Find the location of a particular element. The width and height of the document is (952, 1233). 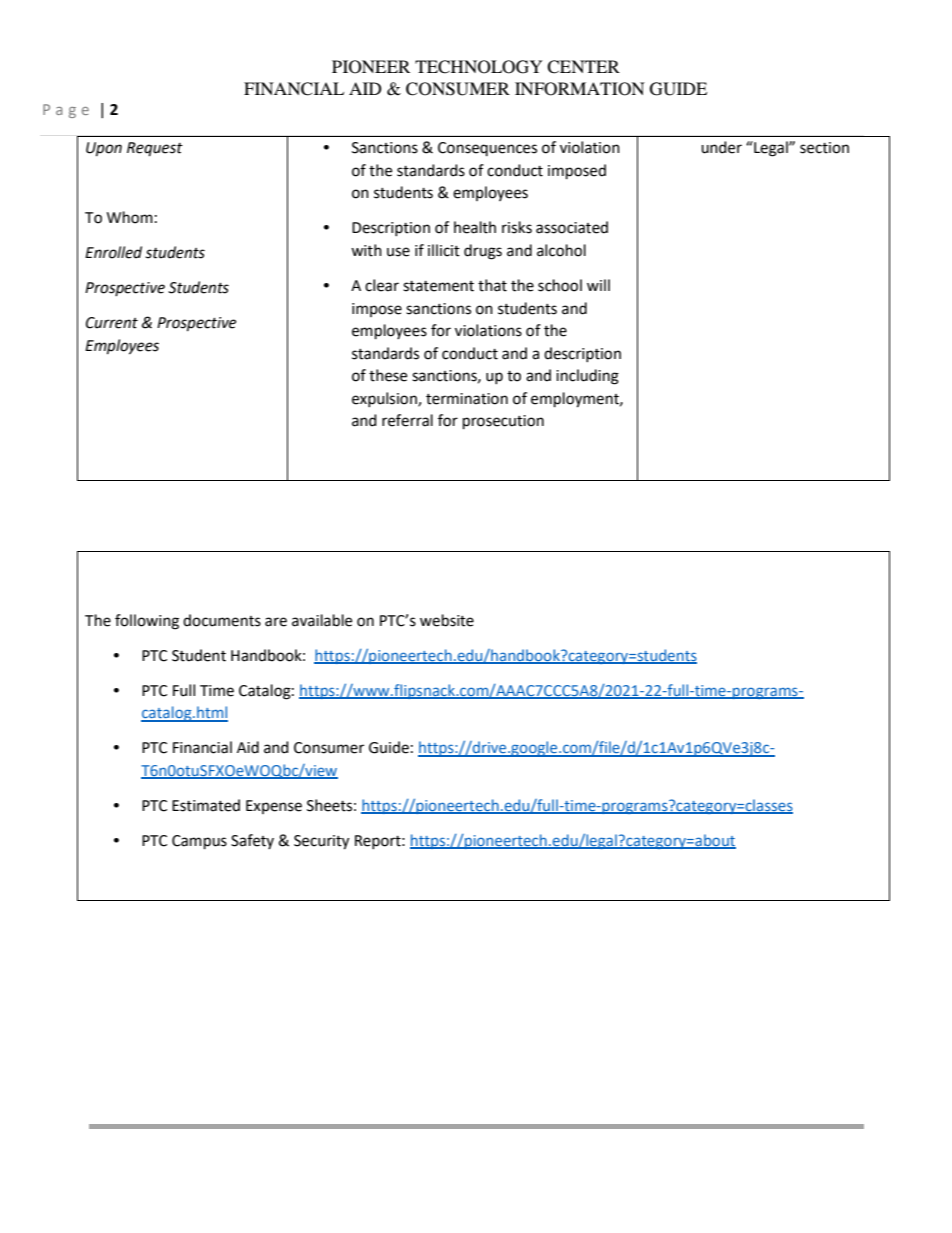

under is located at coordinates (721, 147).
